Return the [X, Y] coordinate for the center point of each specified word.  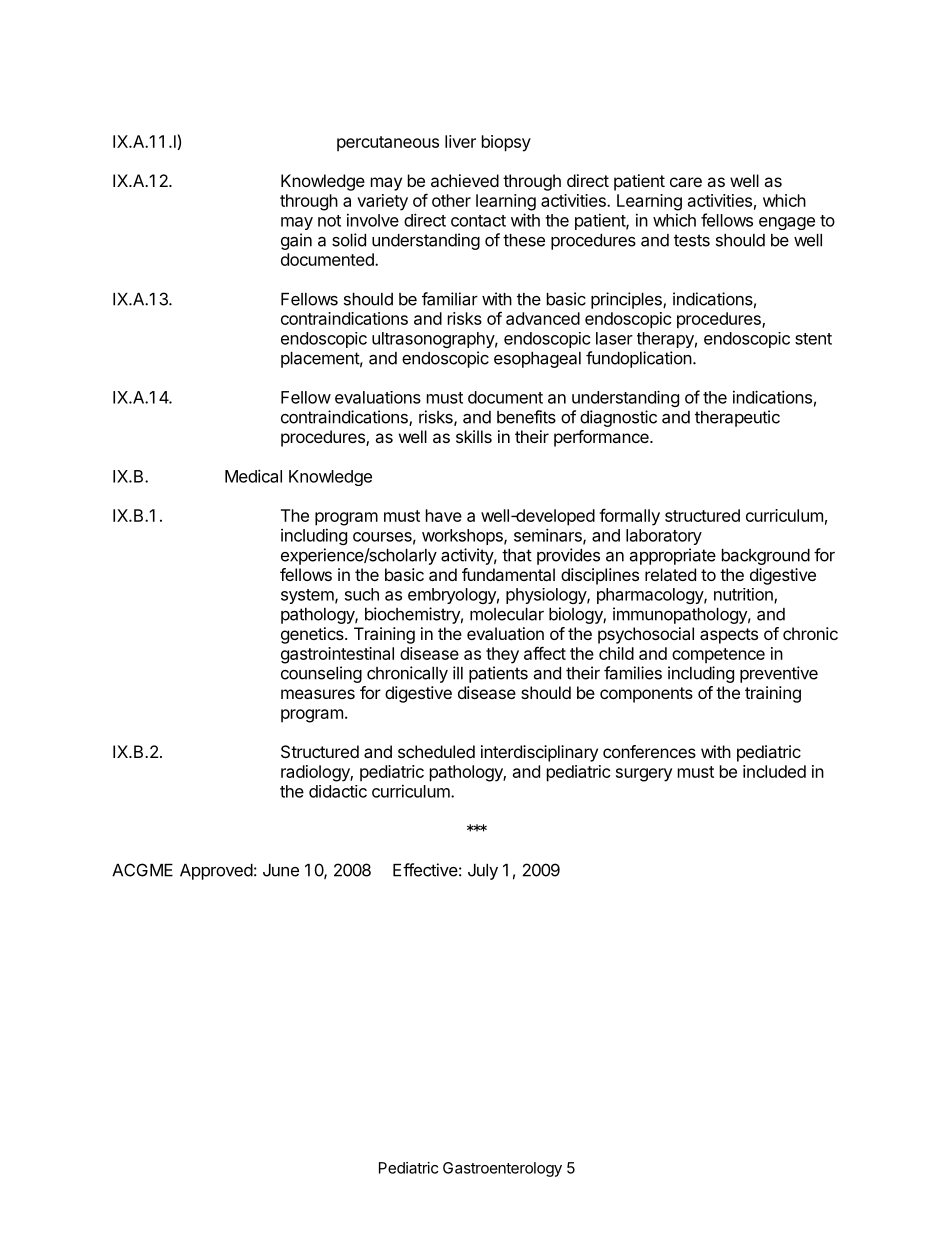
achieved [465, 180]
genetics [313, 635]
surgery [644, 775]
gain [296, 241]
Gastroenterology [502, 1169]
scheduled [436, 751]
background [766, 557]
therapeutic [737, 418]
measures [318, 694]
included [774, 771]
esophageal [537, 360]
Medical [253, 476]
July [483, 872]
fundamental [508, 574]
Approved [216, 872]
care [686, 182]
